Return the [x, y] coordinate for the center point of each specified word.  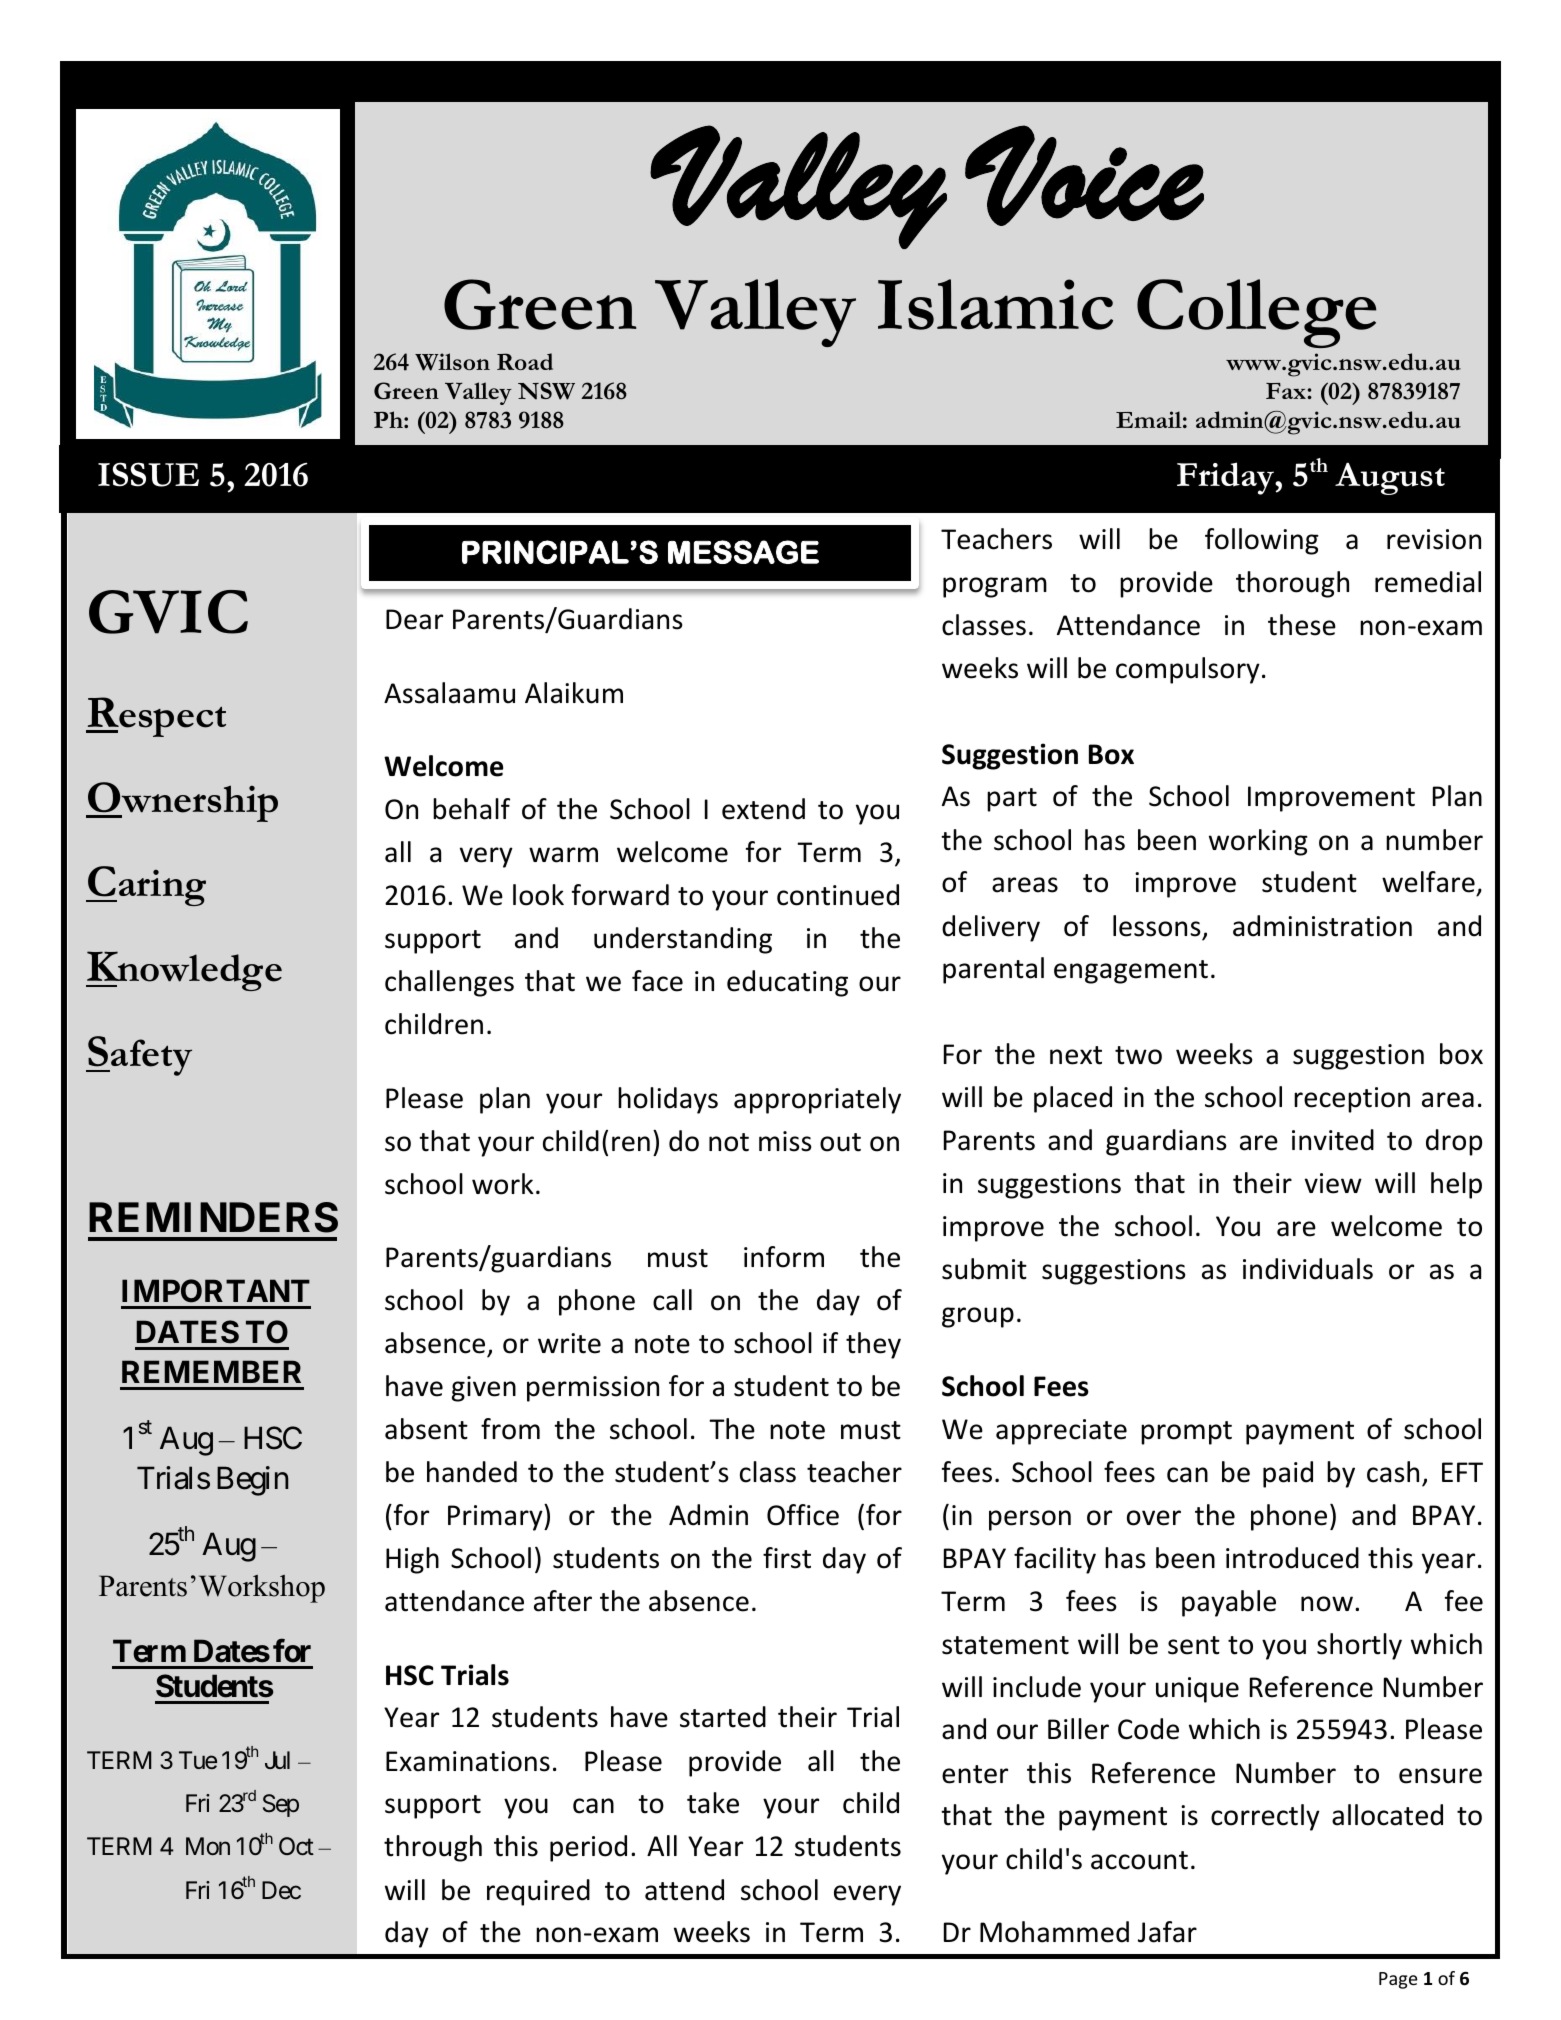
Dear [414, 619]
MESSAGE [743, 552]
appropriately [817, 1100]
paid [1288, 1474]
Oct [296, 1846]
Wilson [452, 362]
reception [1352, 1100]
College [1256, 313]
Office [803, 1515]
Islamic [995, 304]
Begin [252, 1481]
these [1302, 625]
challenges [449, 983]
